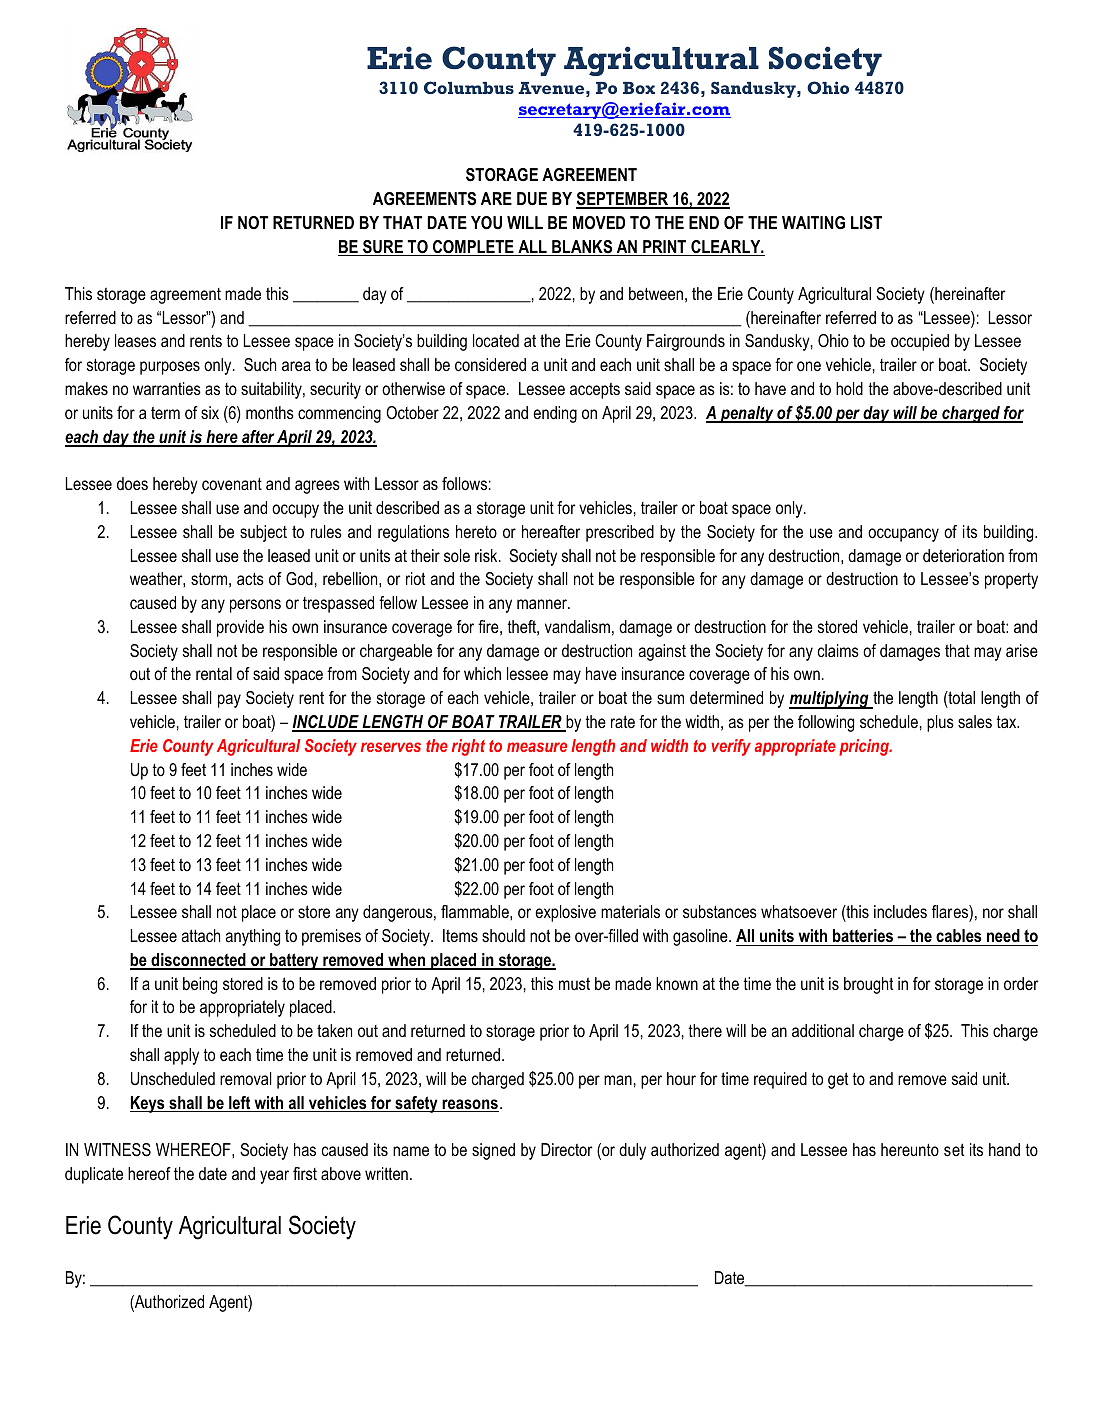 The height and width of the screenshot is (1427, 1103). I want to click on left, so click(240, 1104).
